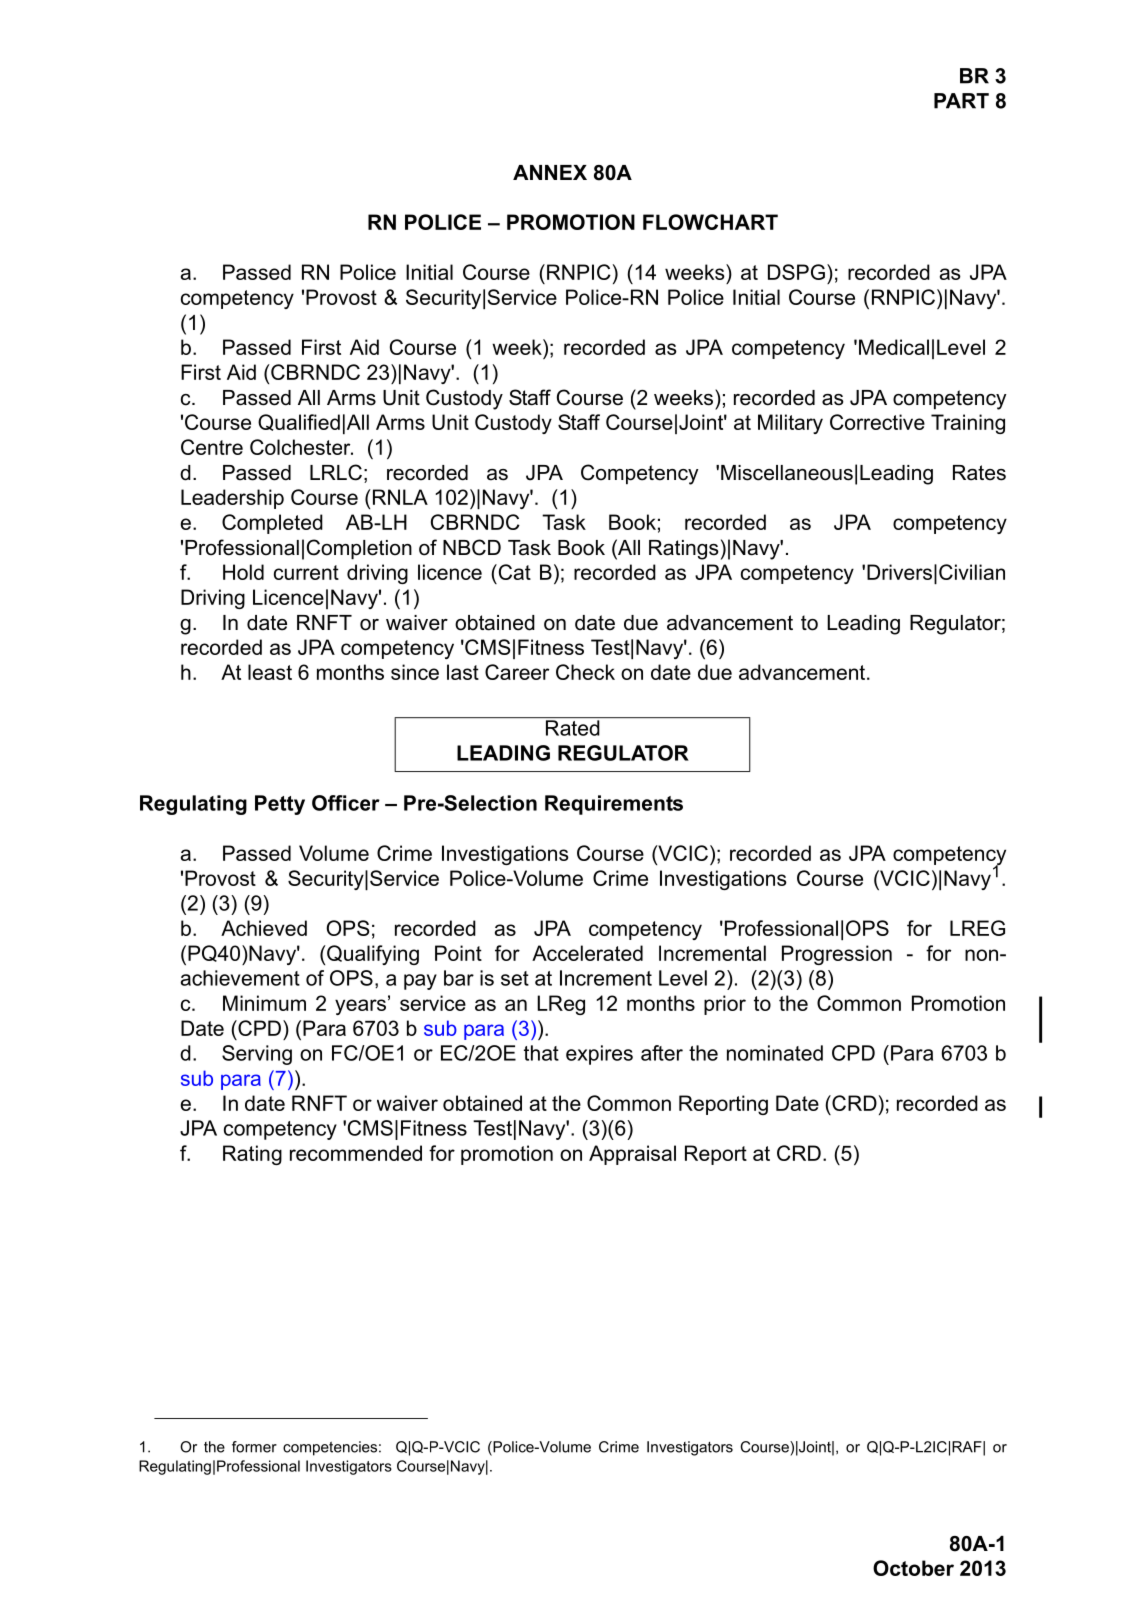 The height and width of the screenshot is (1619, 1145). Describe the element at coordinates (257, 1055) in the screenshot. I see `Serving` at that location.
